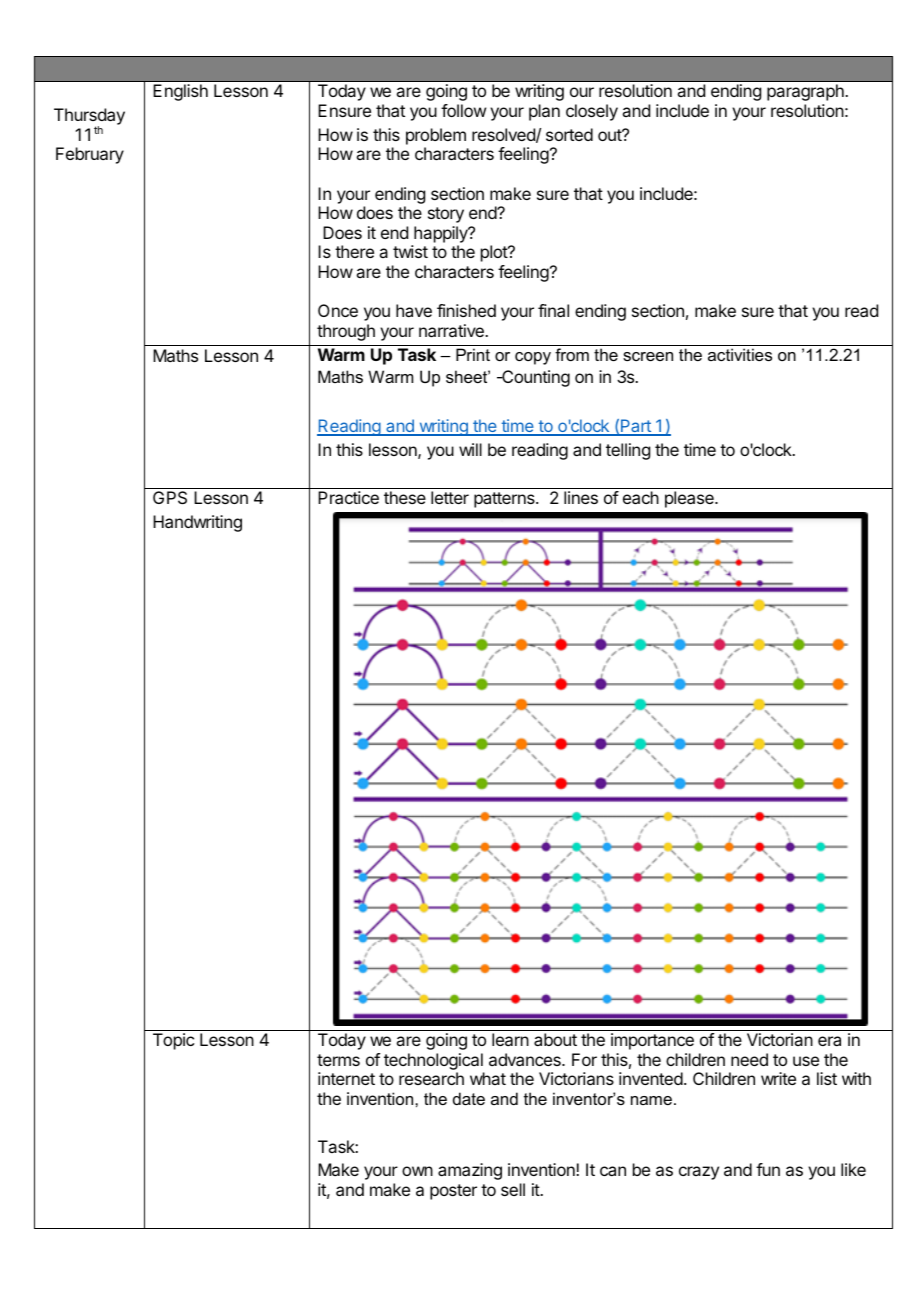 The image size is (924, 1308). Describe the element at coordinates (180, 92) in the page. I see `English` at that location.
